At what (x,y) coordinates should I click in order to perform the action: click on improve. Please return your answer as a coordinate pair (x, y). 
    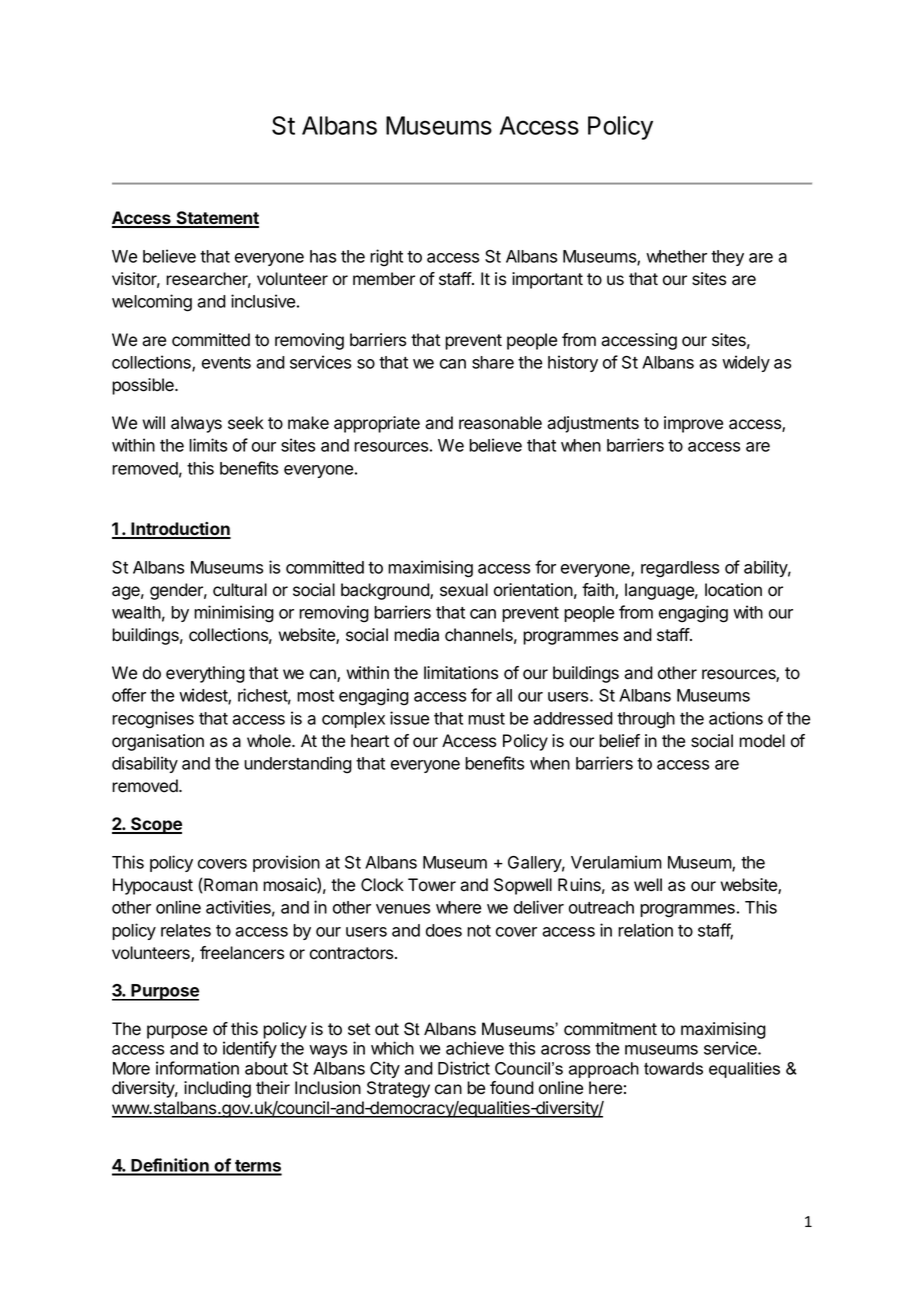
    Looking at the image, I should click on (693, 424).
